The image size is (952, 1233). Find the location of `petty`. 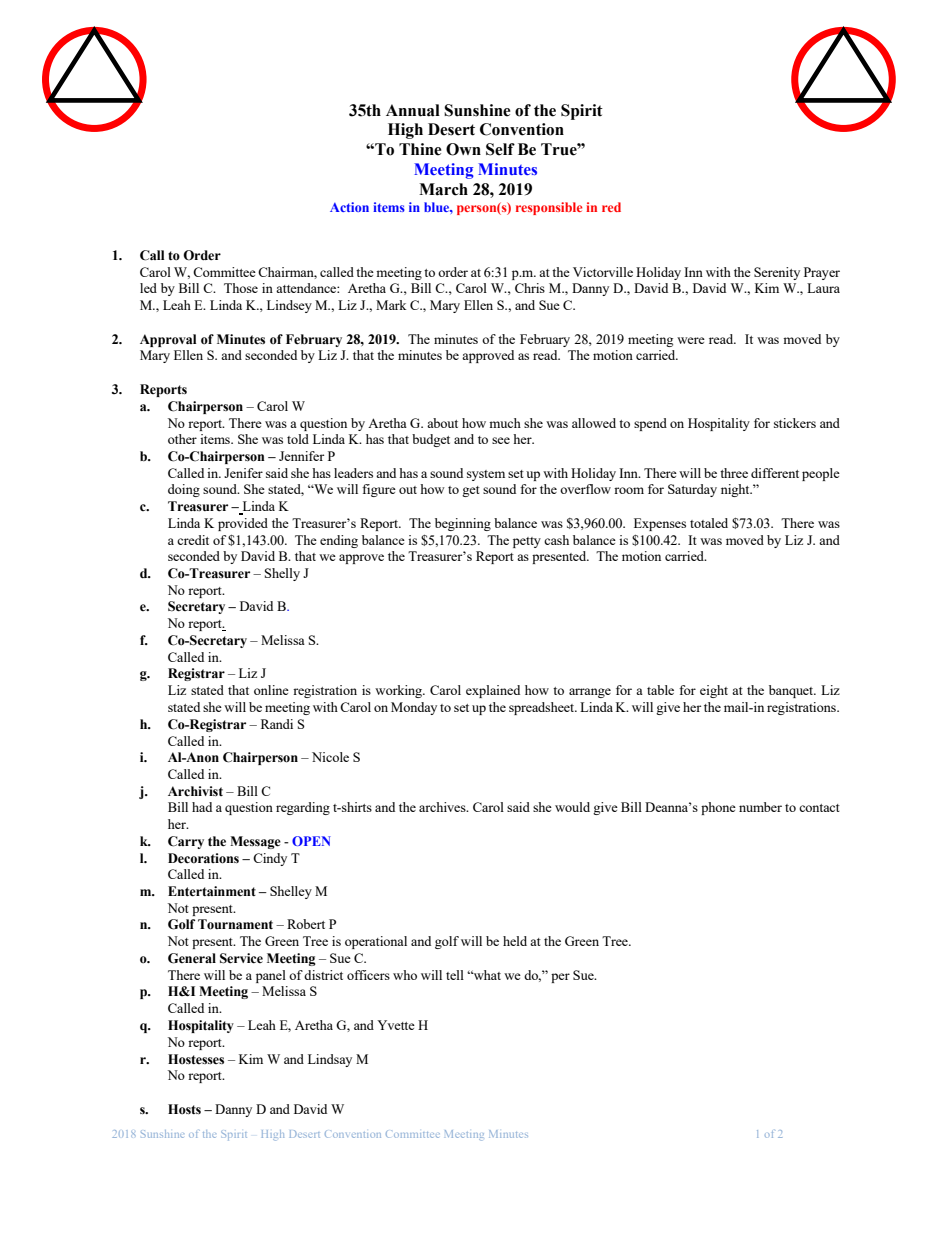

petty is located at coordinates (527, 542).
